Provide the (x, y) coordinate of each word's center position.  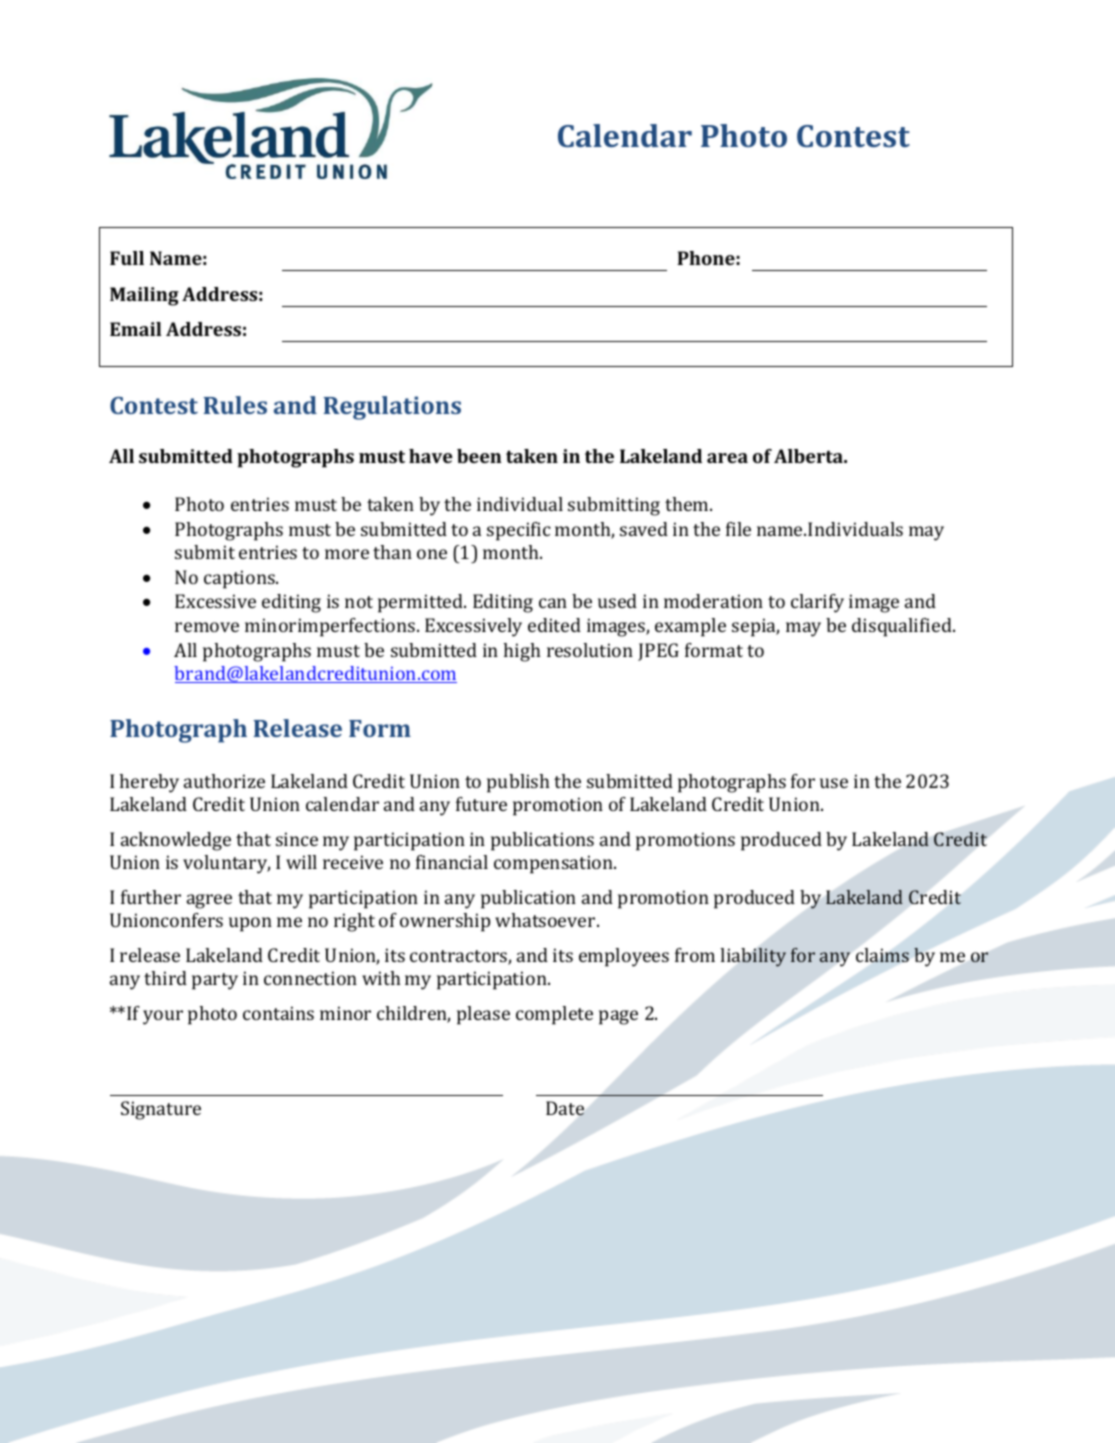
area (727, 458)
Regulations (392, 408)
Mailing (144, 296)
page (618, 1017)
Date (565, 1108)
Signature (161, 1110)
